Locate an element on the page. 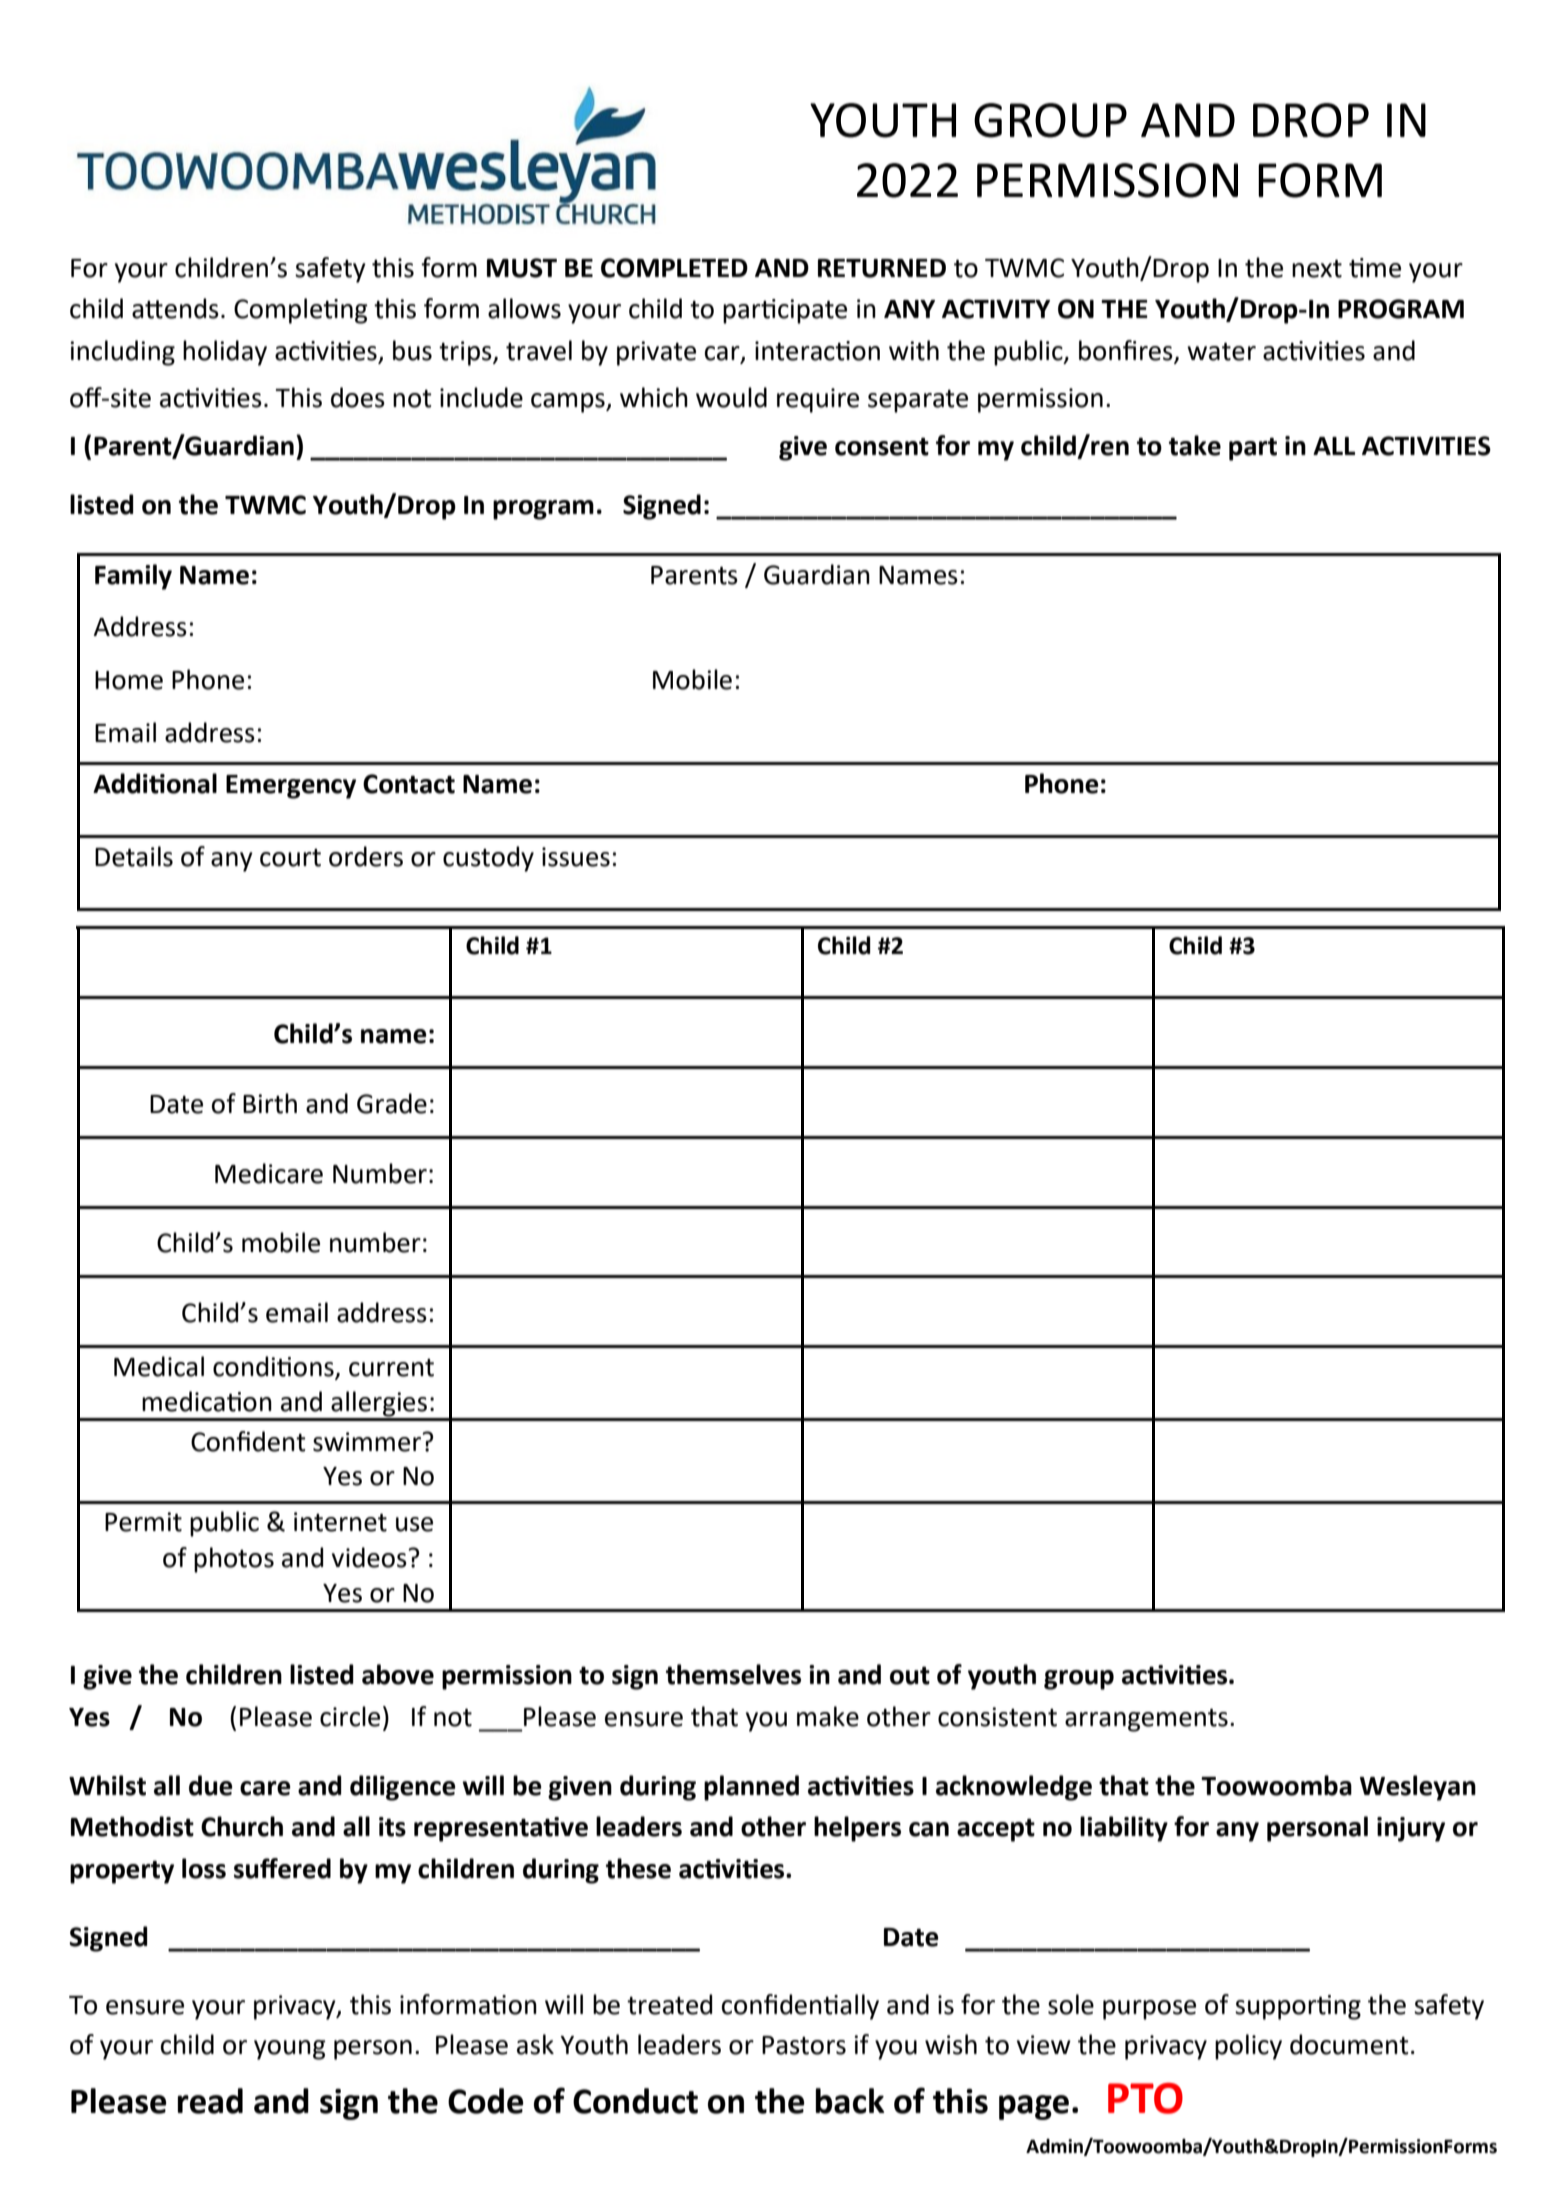 This image has height=2207, width=1561. Completing is located at coordinates (301, 311).
